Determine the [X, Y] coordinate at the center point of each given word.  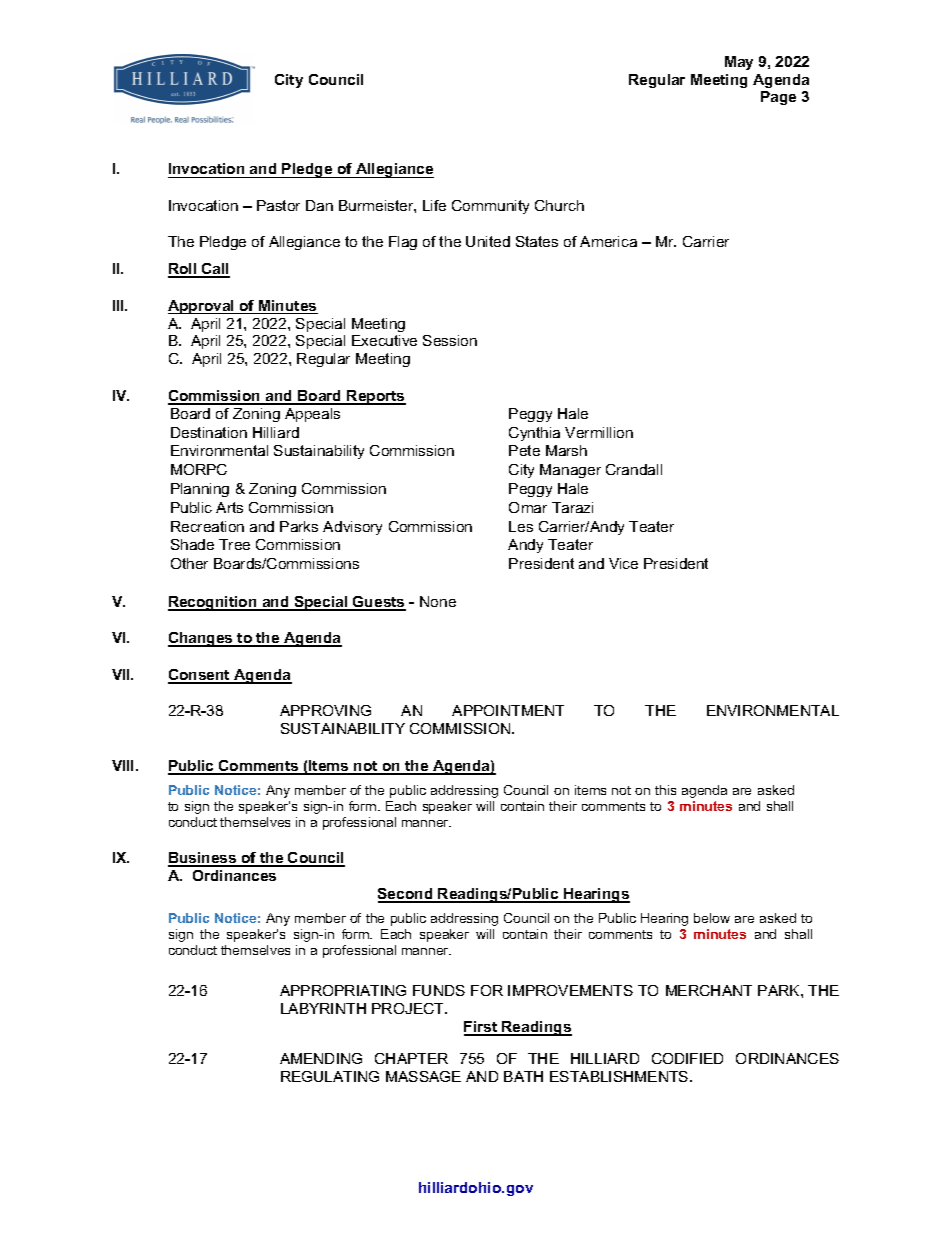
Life [434, 205]
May [739, 63]
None [438, 601]
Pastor [278, 205]
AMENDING [321, 1058]
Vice [623, 563]
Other [189, 563]
